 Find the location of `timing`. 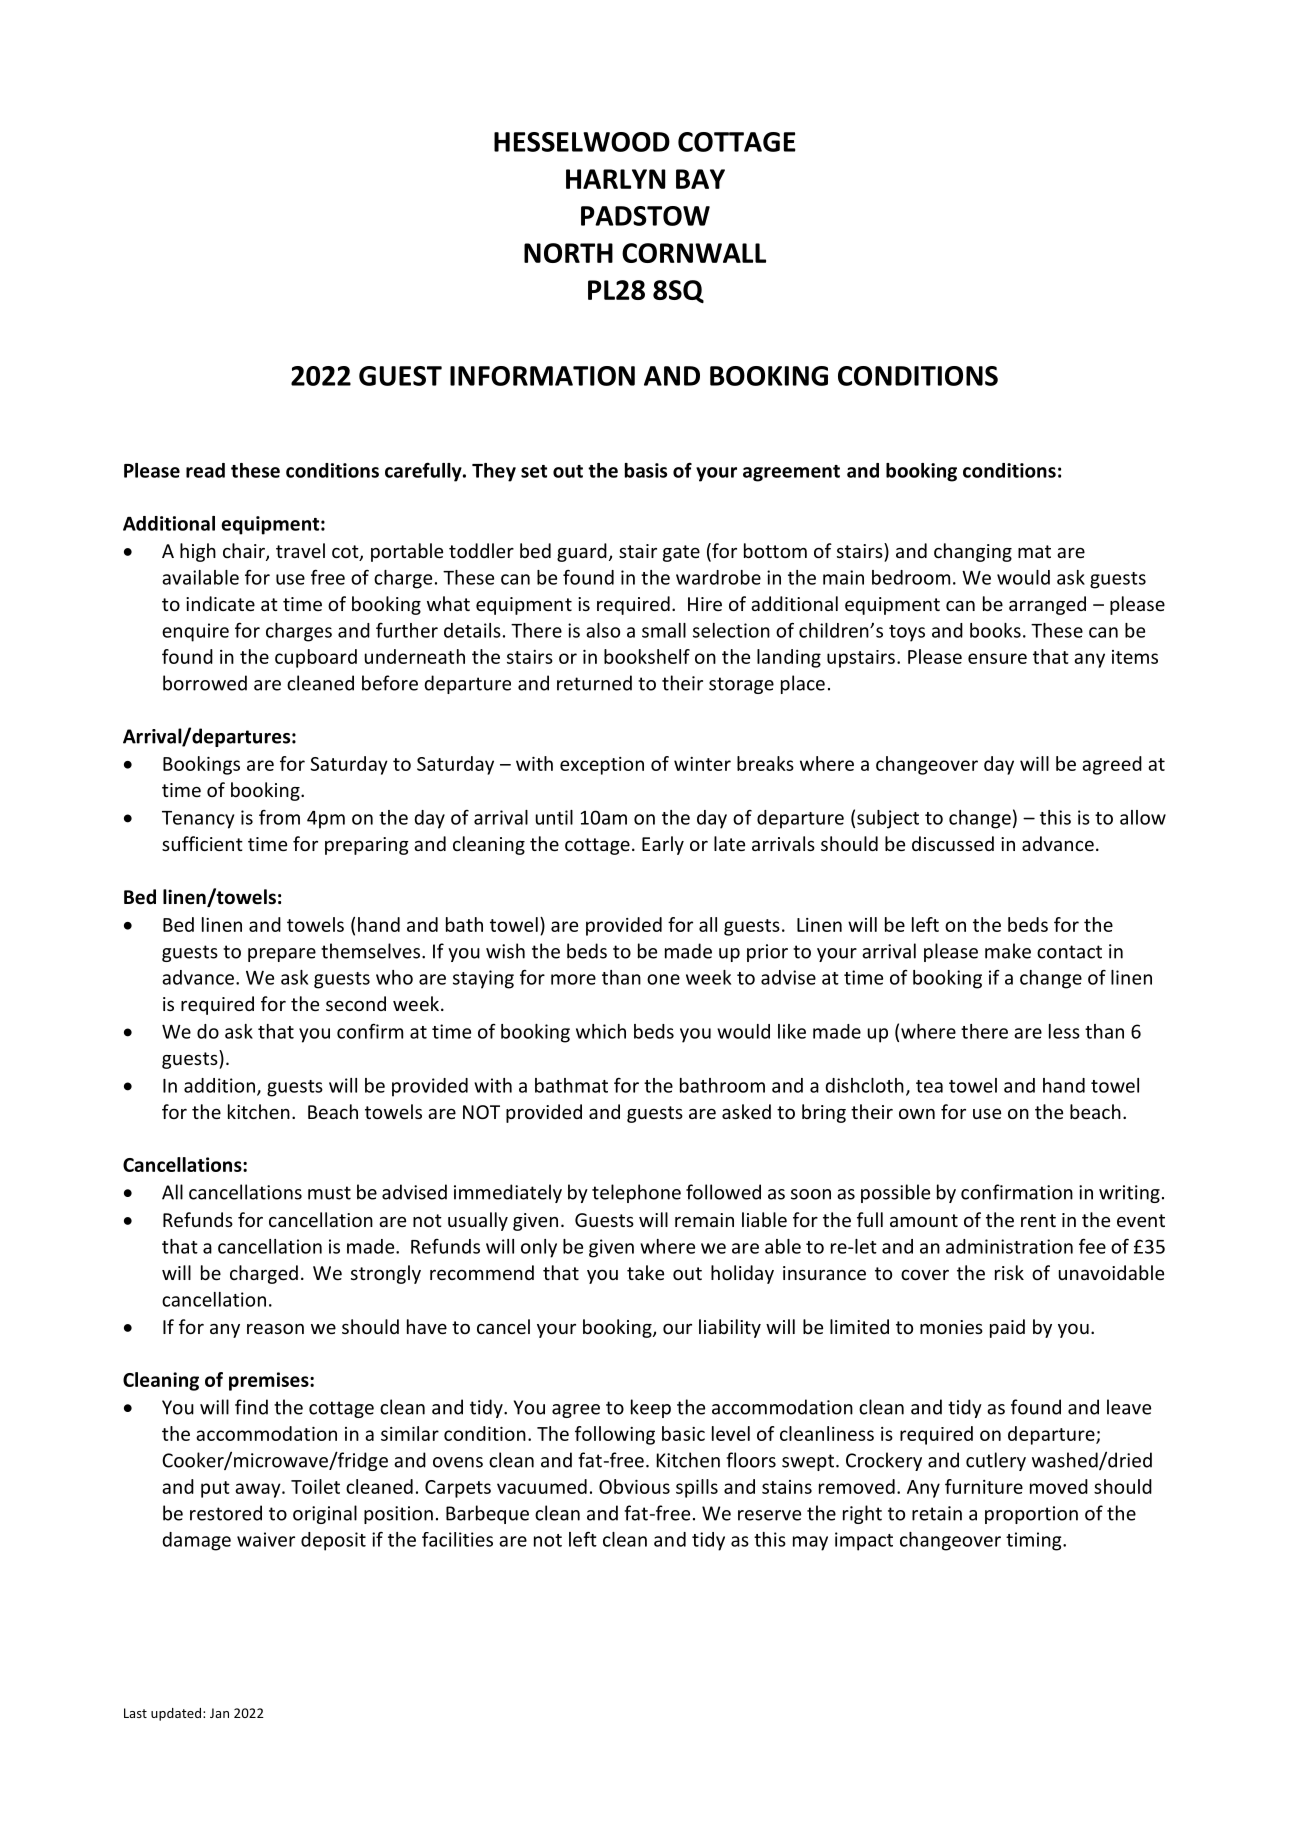

timing is located at coordinates (1035, 1541).
